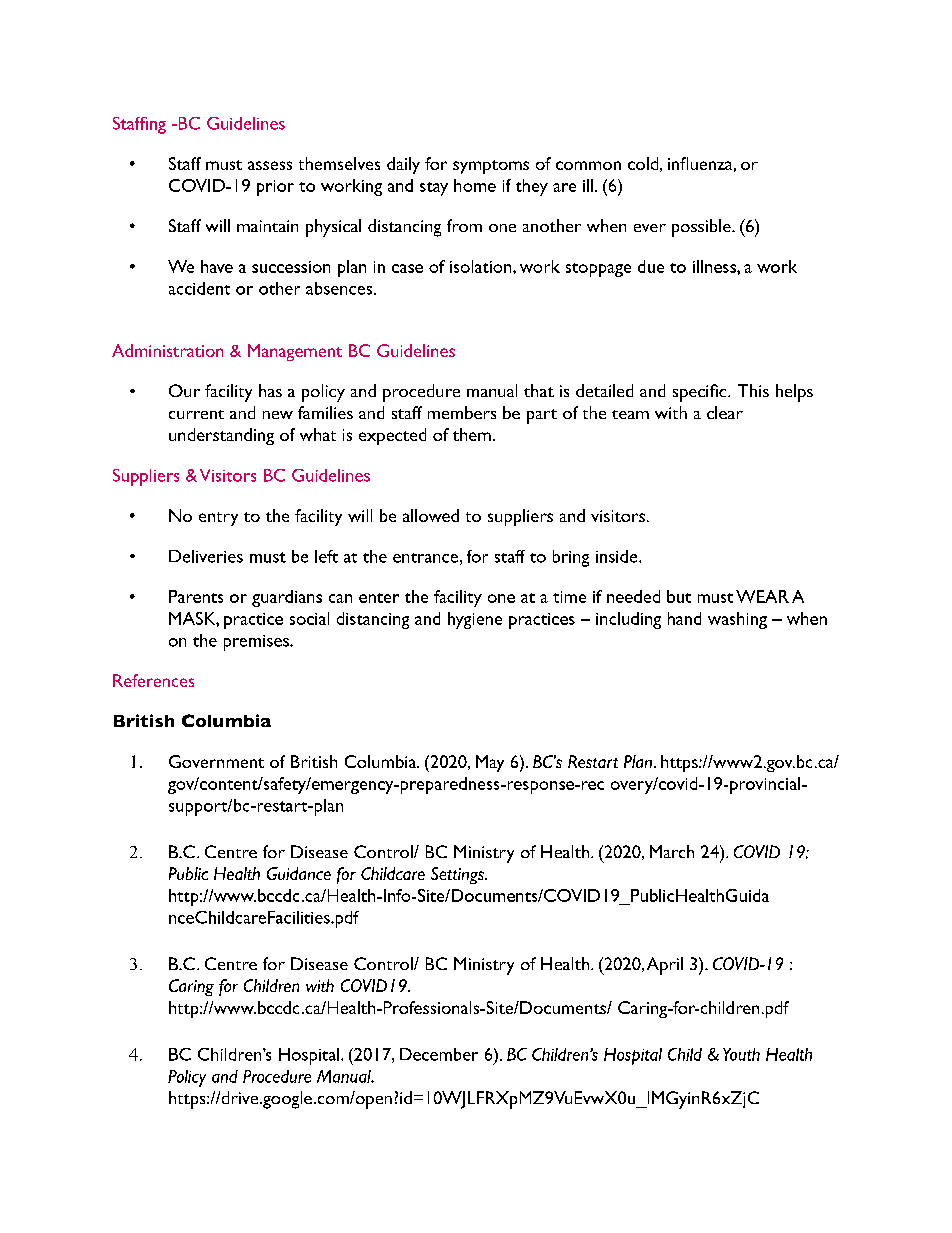 This image has width=952, height=1233. I want to click on March, so click(672, 851).
